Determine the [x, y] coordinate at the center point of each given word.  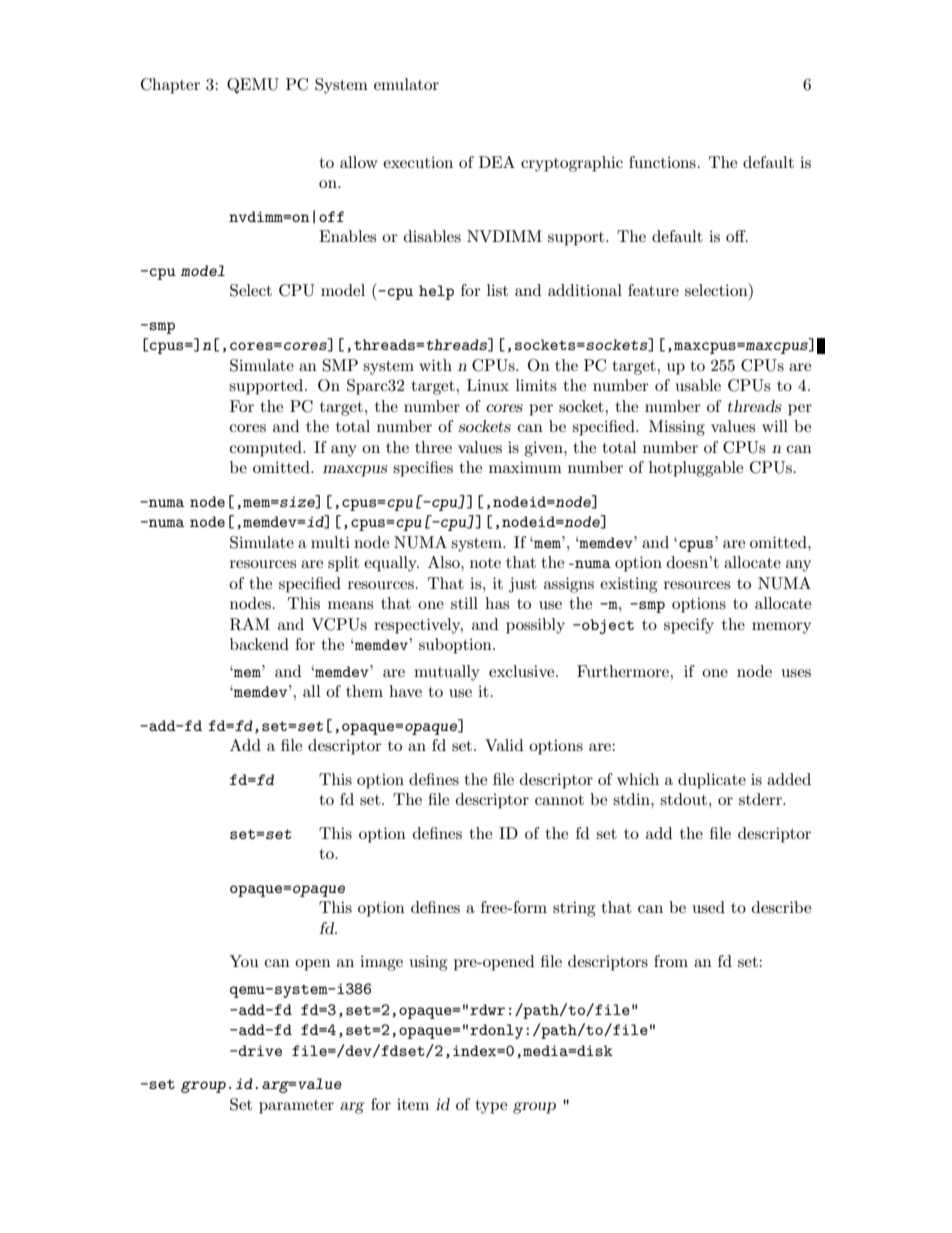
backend [259, 644]
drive [259, 1050]
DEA [497, 162]
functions [662, 162]
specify [689, 626]
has [497, 603]
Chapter [170, 86]
